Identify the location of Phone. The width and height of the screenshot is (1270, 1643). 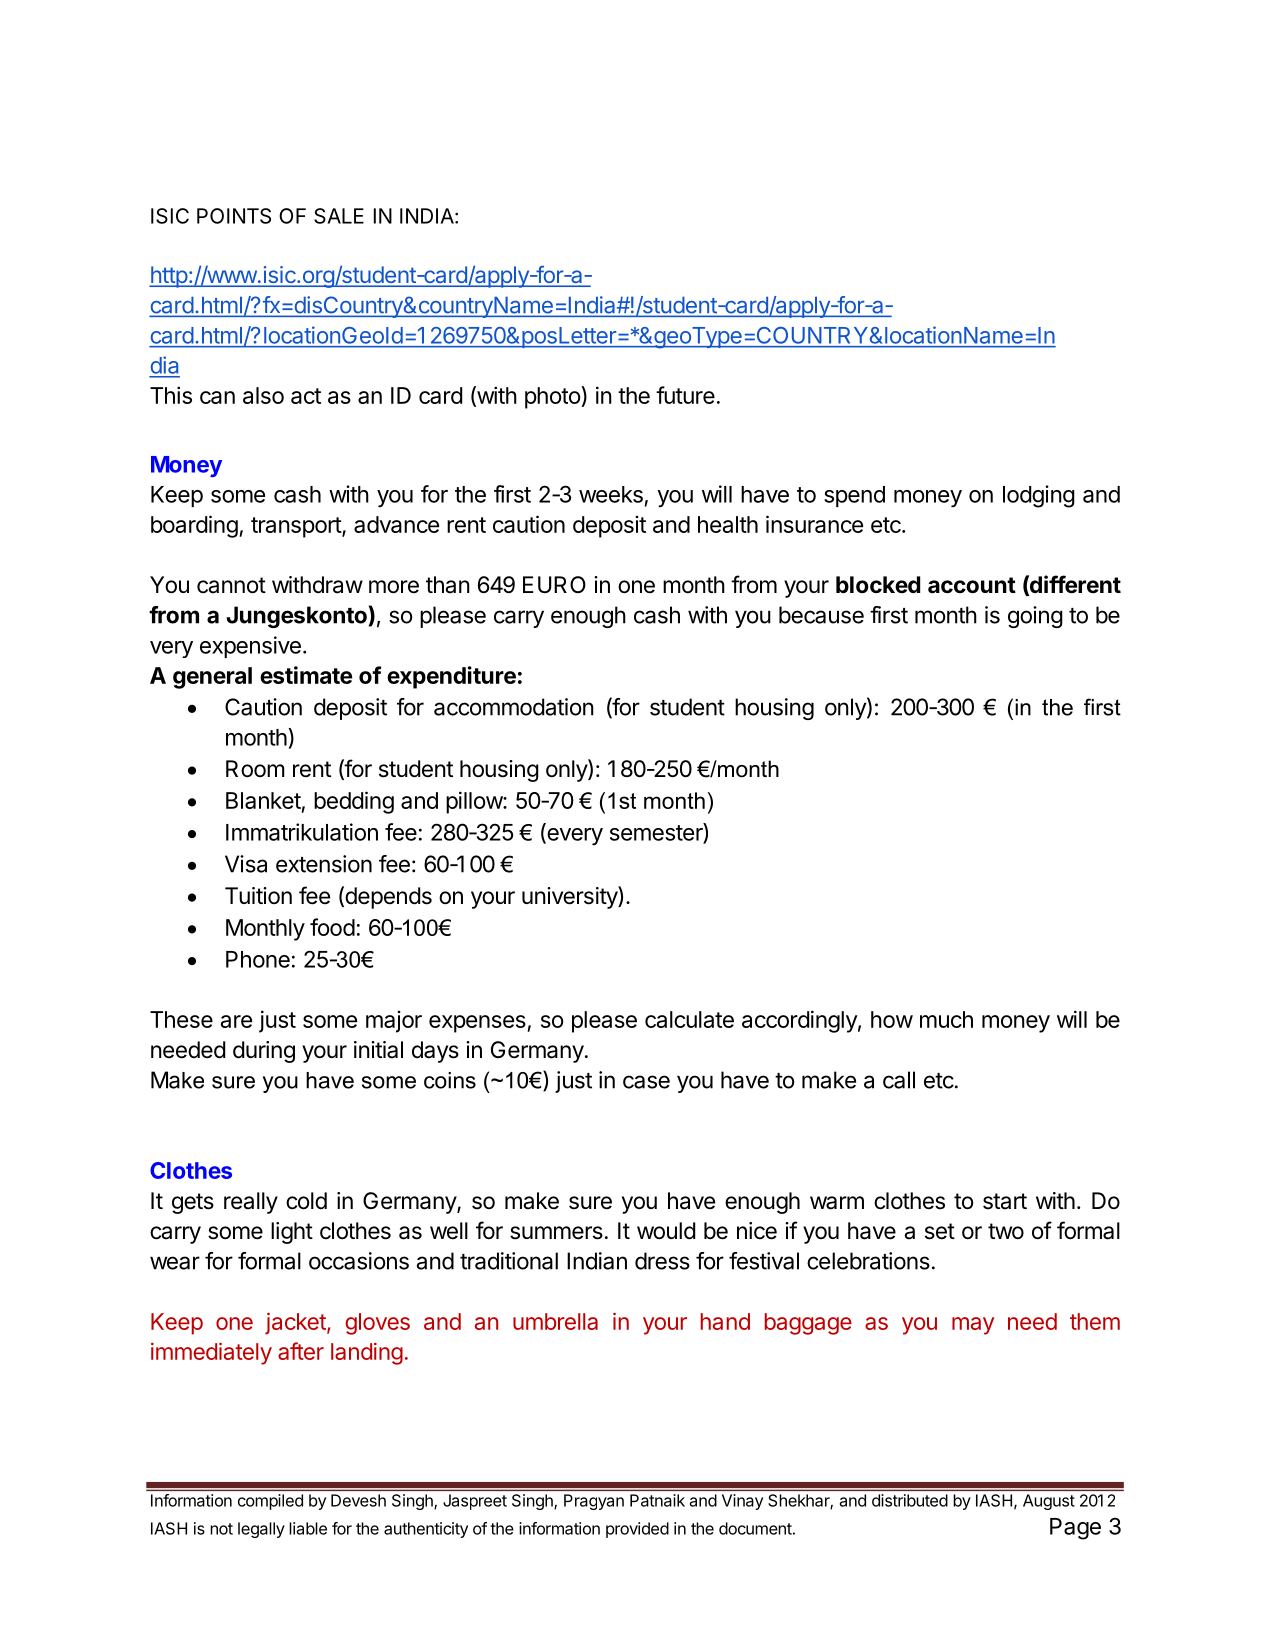
(258, 959).
